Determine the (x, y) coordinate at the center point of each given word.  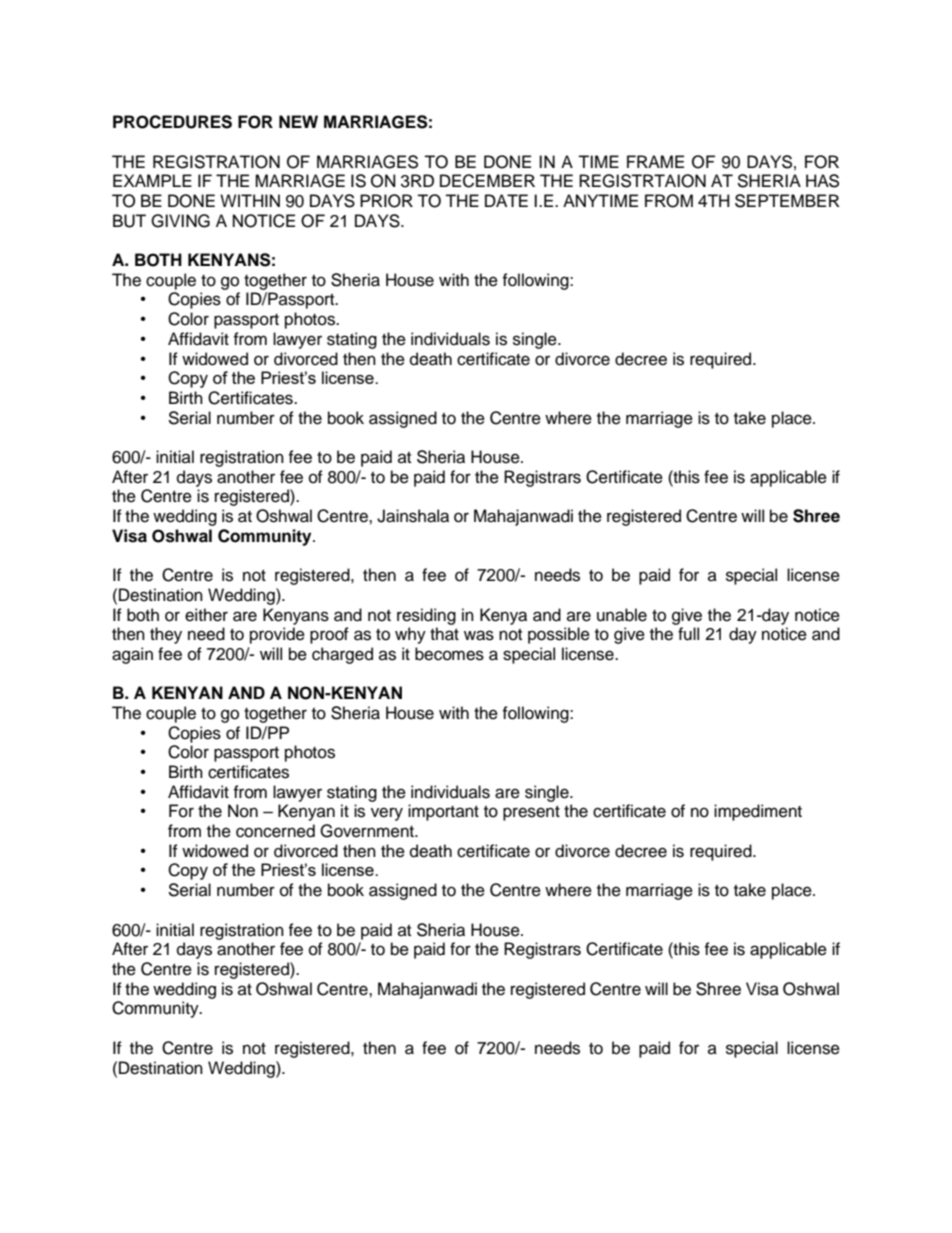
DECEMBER (487, 181)
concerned (275, 831)
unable (622, 615)
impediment (758, 812)
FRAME (655, 161)
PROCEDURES (172, 122)
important (443, 812)
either (206, 615)
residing (426, 616)
